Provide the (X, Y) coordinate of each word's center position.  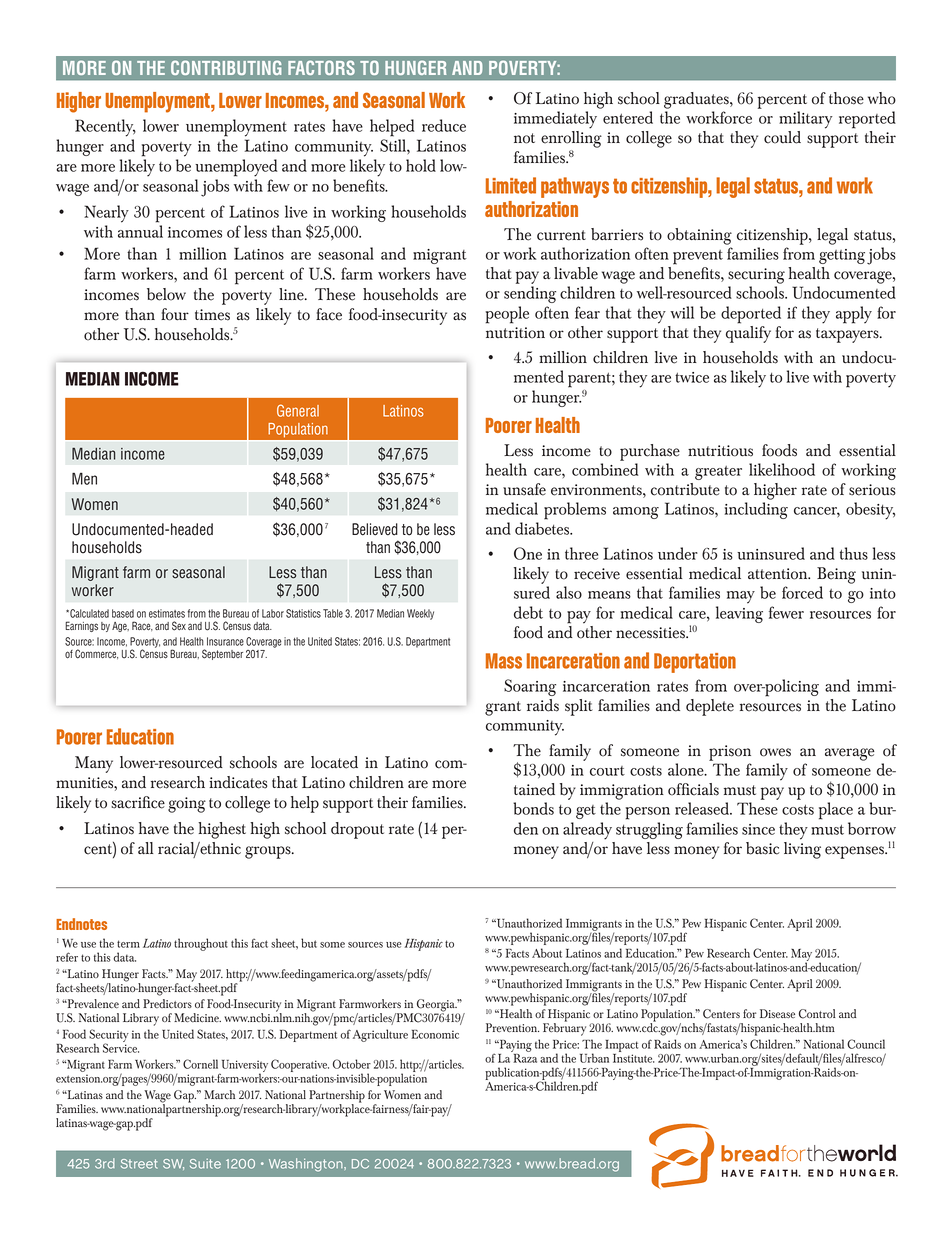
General (298, 410)
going (187, 805)
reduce (444, 125)
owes (775, 752)
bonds (533, 808)
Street (139, 1164)
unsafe (524, 489)
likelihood (782, 469)
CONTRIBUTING (226, 67)
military (806, 120)
